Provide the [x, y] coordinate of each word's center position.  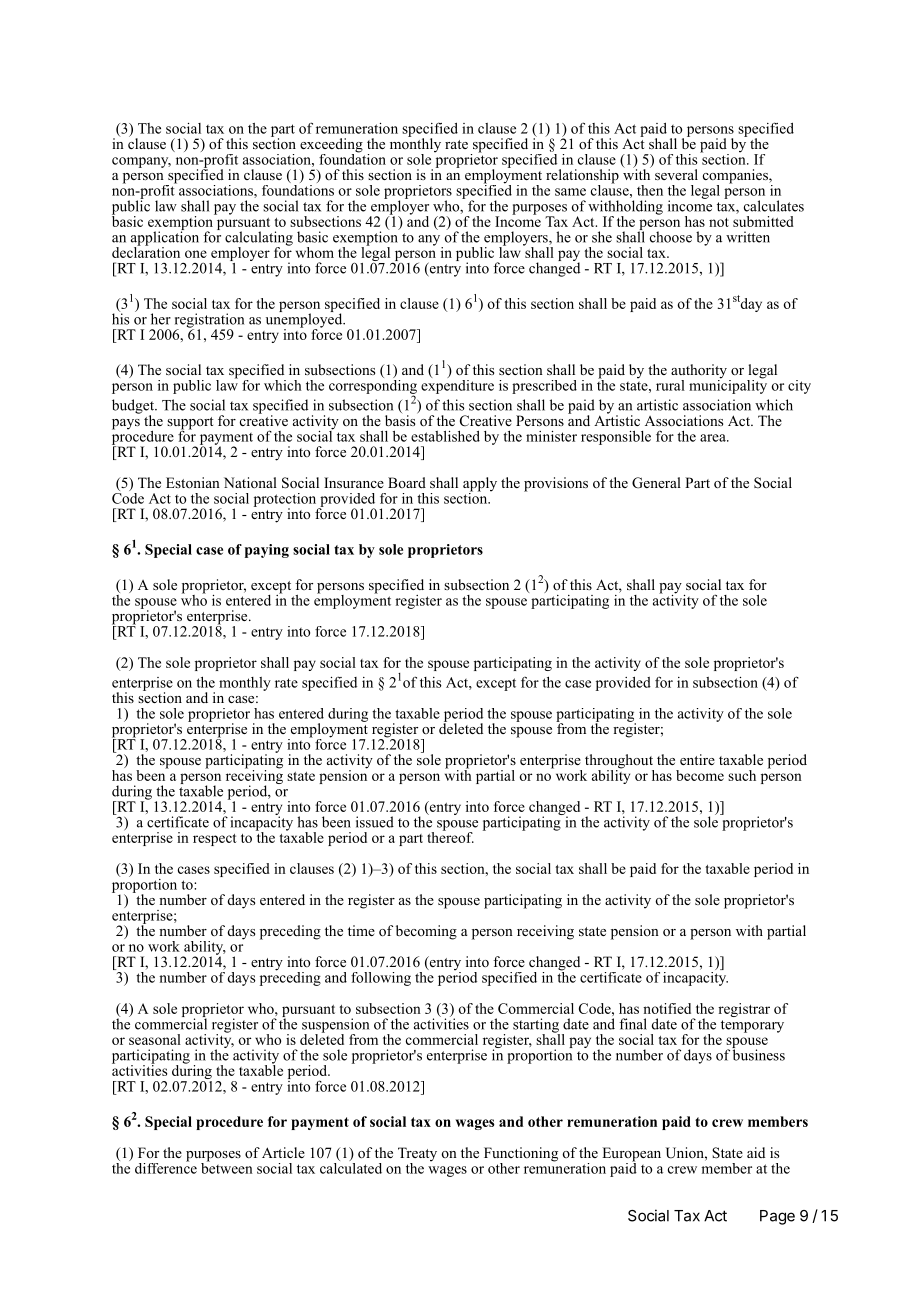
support [190, 424]
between [227, 1167]
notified [667, 1008]
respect [215, 840]
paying [267, 551]
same [570, 192]
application [165, 238]
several [676, 174]
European [631, 1155]
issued [375, 822]
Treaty [417, 1155]
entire [697, 759]
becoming [426, 932]
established [445, 436]
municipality [728, 385]
